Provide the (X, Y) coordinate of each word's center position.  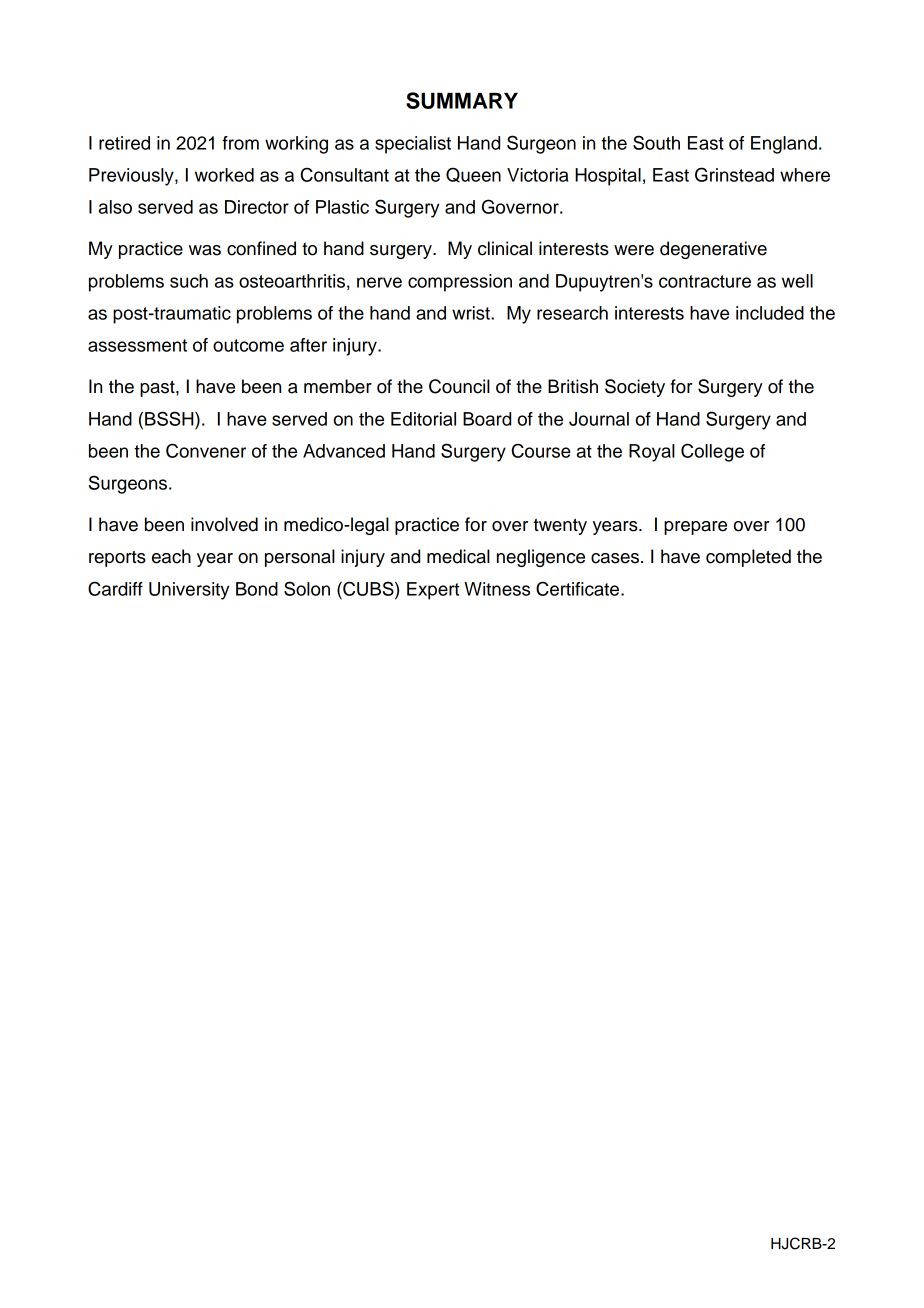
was (205, 250)
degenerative (713, 250)
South (656, 142)
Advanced (344, 451)
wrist (472, 313)
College (712, 452)
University (189, 591)
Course (541, 450)
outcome (248, 345)
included (770, 313)
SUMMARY (462, 100)
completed (748, 558)
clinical (505, 248)
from (240, 143)
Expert (433, 591)
